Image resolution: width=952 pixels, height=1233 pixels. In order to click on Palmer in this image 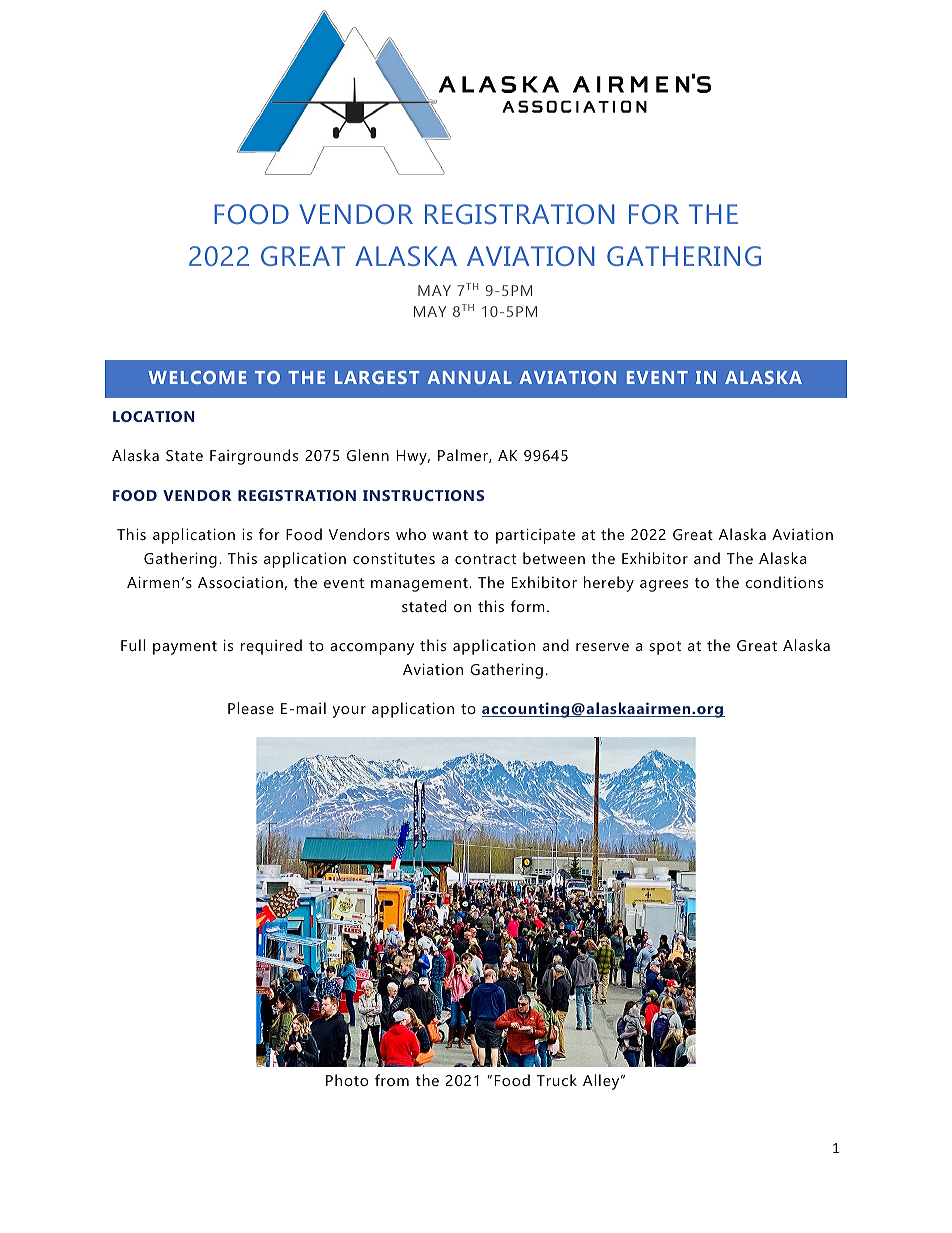, I will do `click(464, 456)`.
